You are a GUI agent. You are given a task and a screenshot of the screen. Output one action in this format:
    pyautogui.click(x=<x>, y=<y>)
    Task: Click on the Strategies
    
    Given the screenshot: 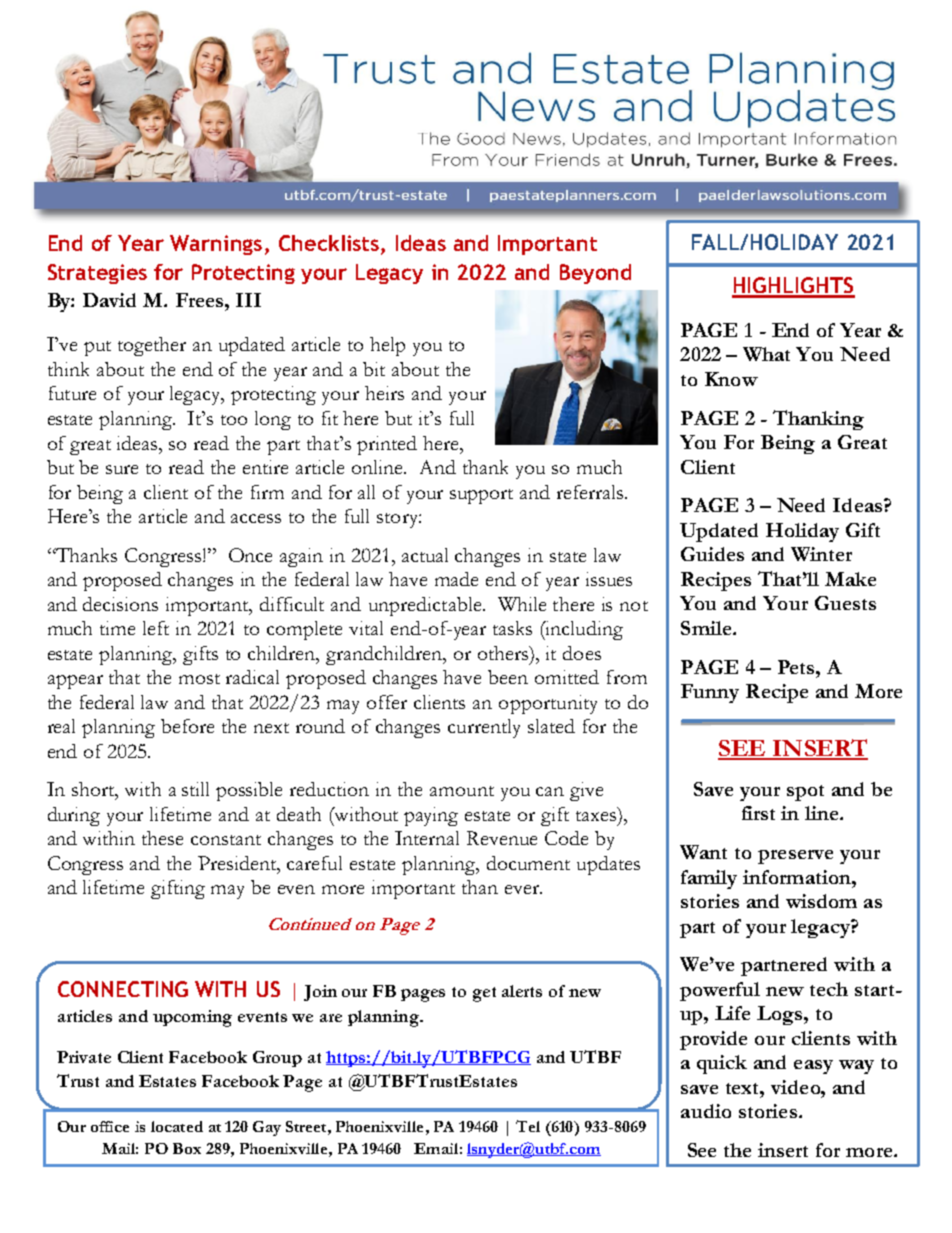 What is the action you would take?
    pyautogui.click(x=97, y=274)
